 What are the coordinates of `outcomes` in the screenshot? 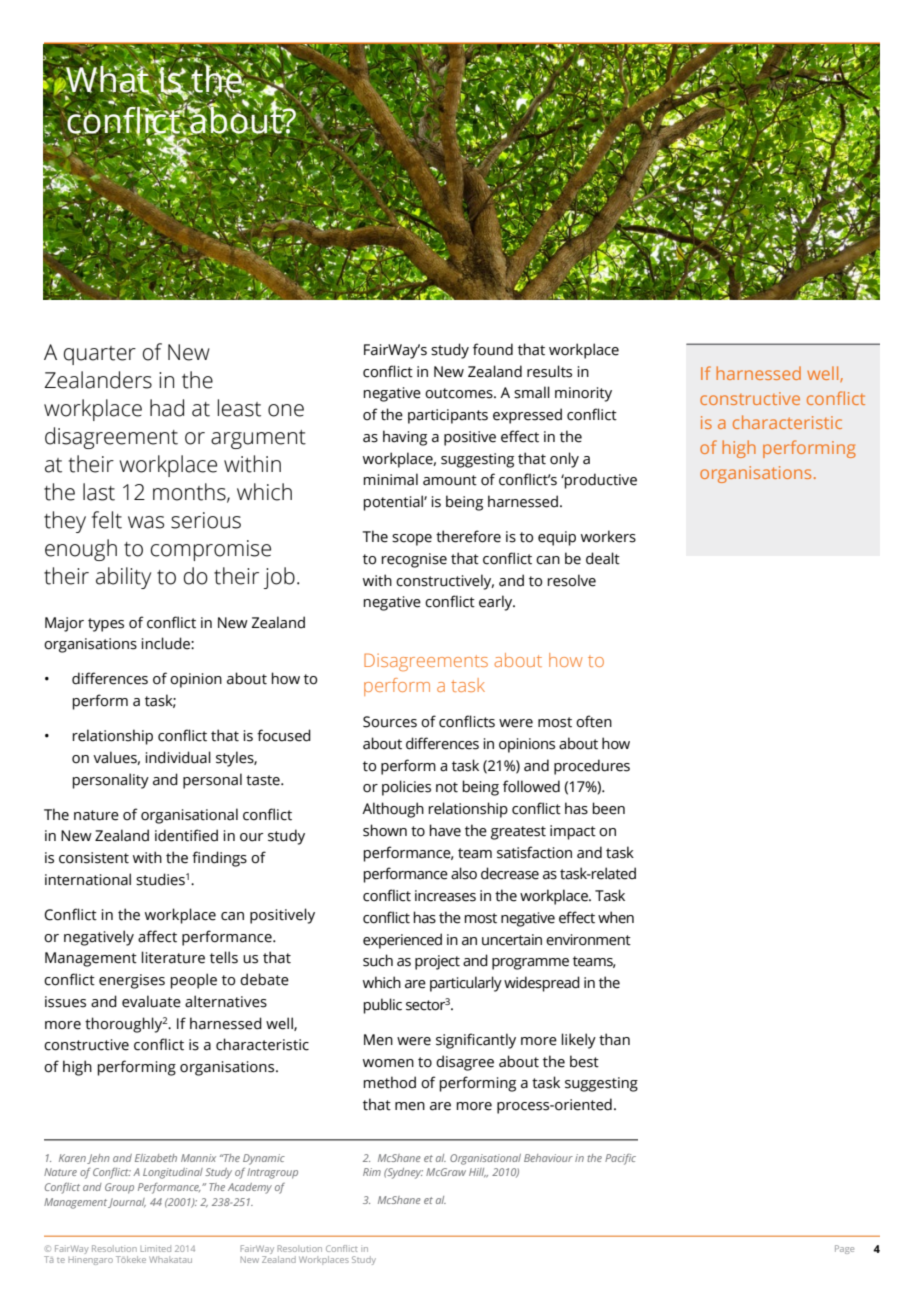 It's located at (460, 393).
